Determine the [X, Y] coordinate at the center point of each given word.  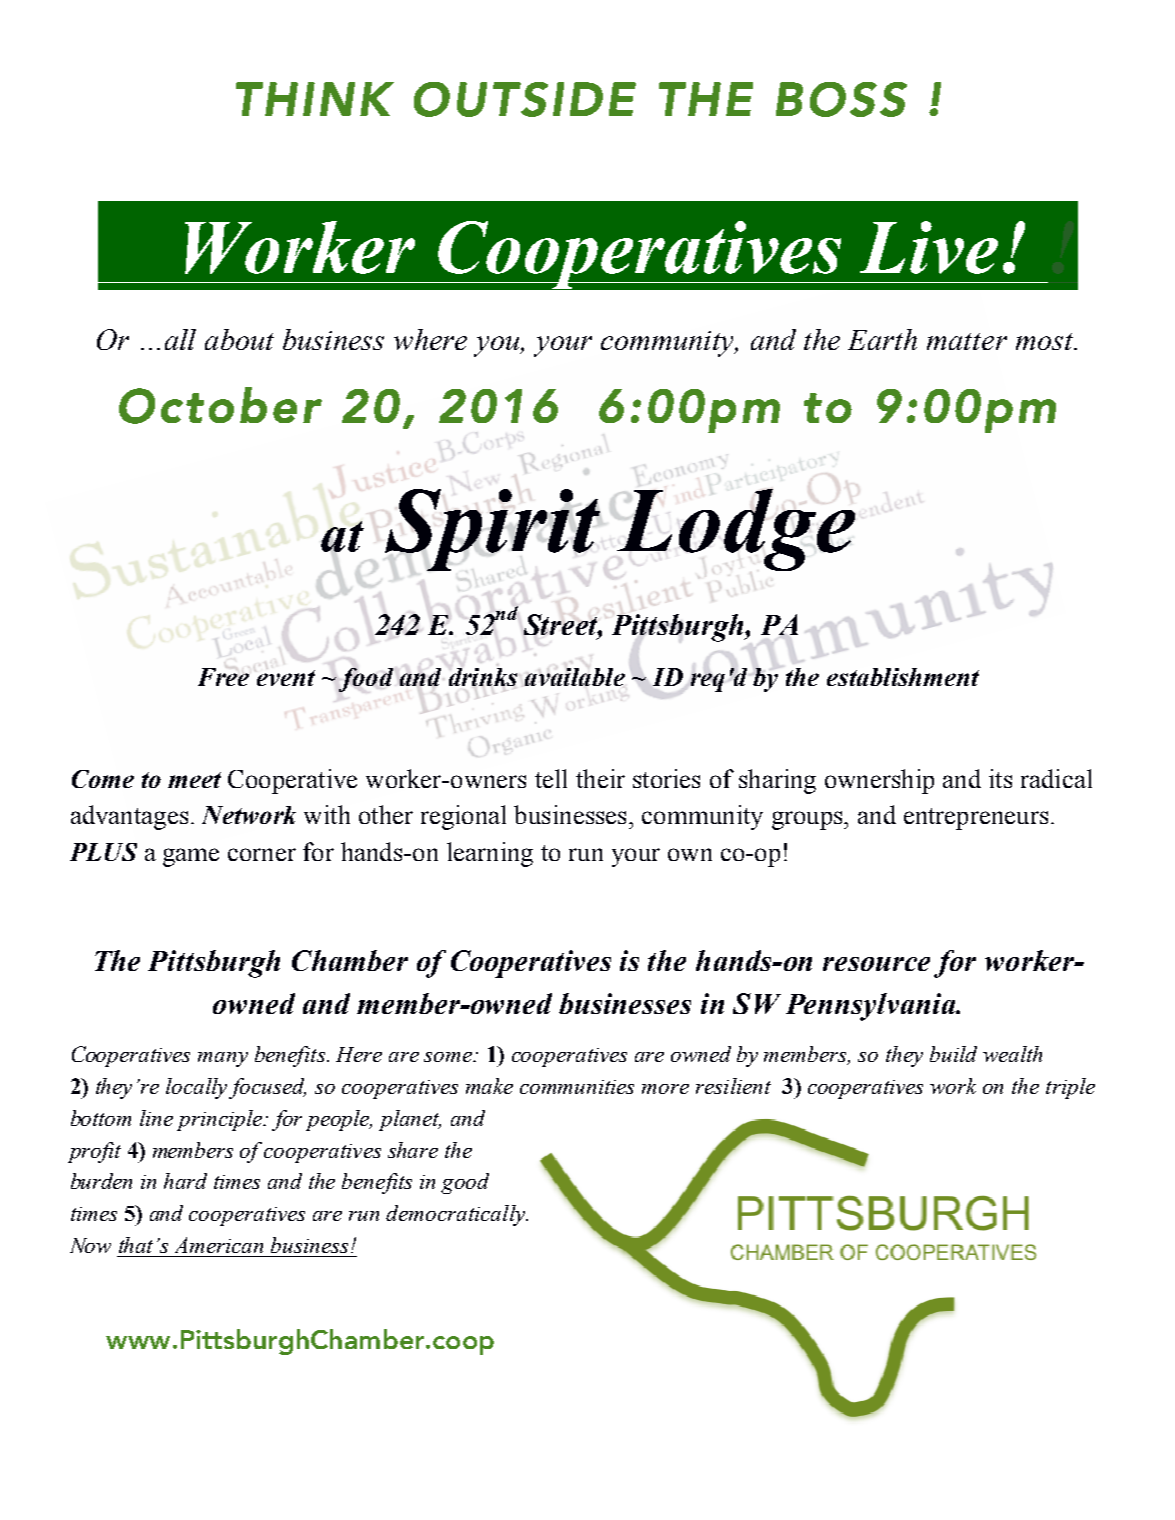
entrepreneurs [976, 819]
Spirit [492, 530]
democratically [456, 1215]
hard [185, 1181]
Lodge [736, 530]
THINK [315, 99]
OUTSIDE [525, 99]
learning [490, 854]
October [220, 405]
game [191, 857]
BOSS [841, 99]
